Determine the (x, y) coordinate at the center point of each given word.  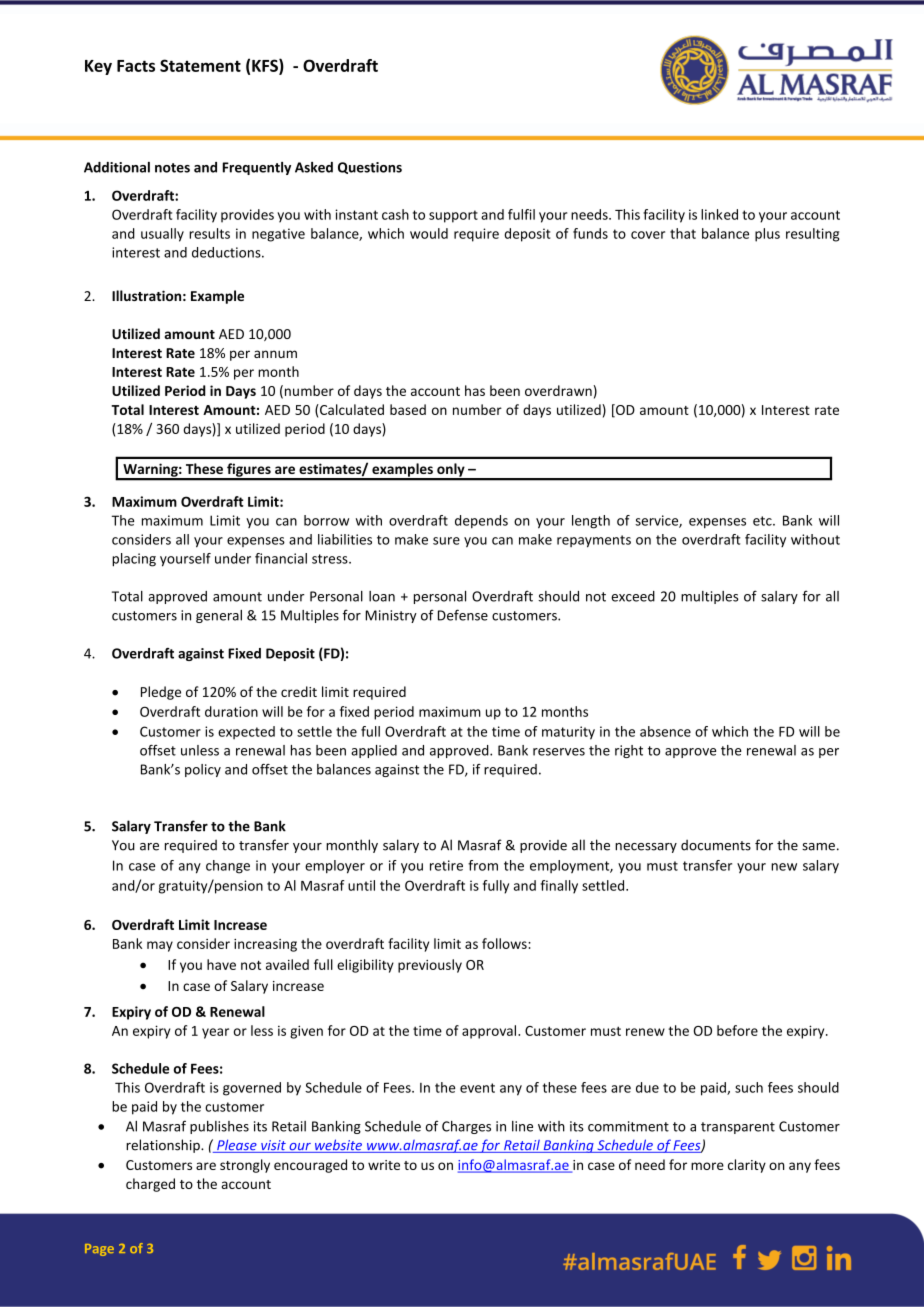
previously (430, 966)
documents (716, 845)
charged (150, 1185)
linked (719, 214)
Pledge (161, 693)
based (408, 409)
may (160, 946)
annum (275, 354)
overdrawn (558, 390)
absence (665, 731)
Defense (463, 615)
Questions (370, 168)
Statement (200, 65)
